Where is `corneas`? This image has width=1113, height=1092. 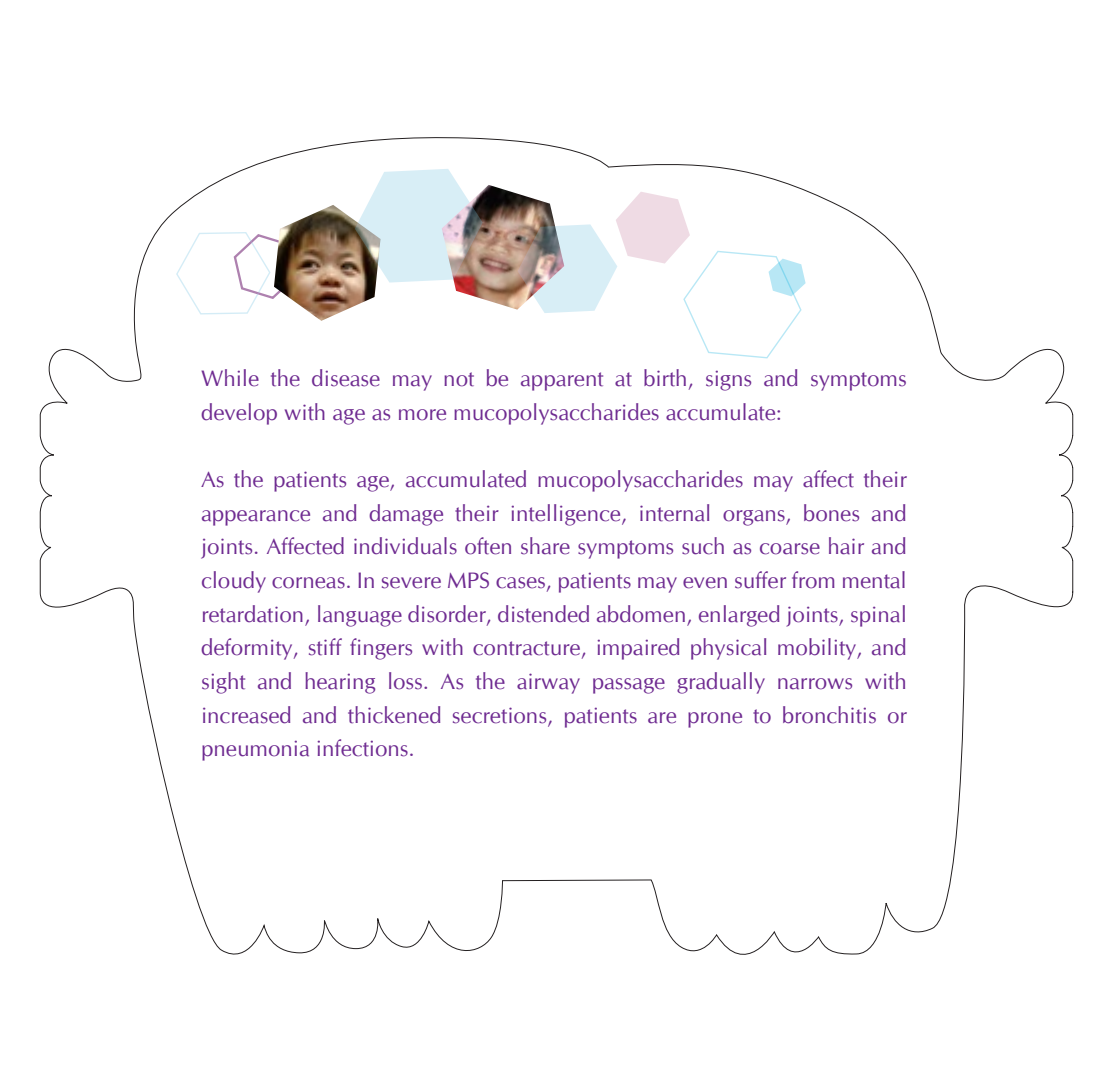 corneas is located at coordinates (308, 583).
